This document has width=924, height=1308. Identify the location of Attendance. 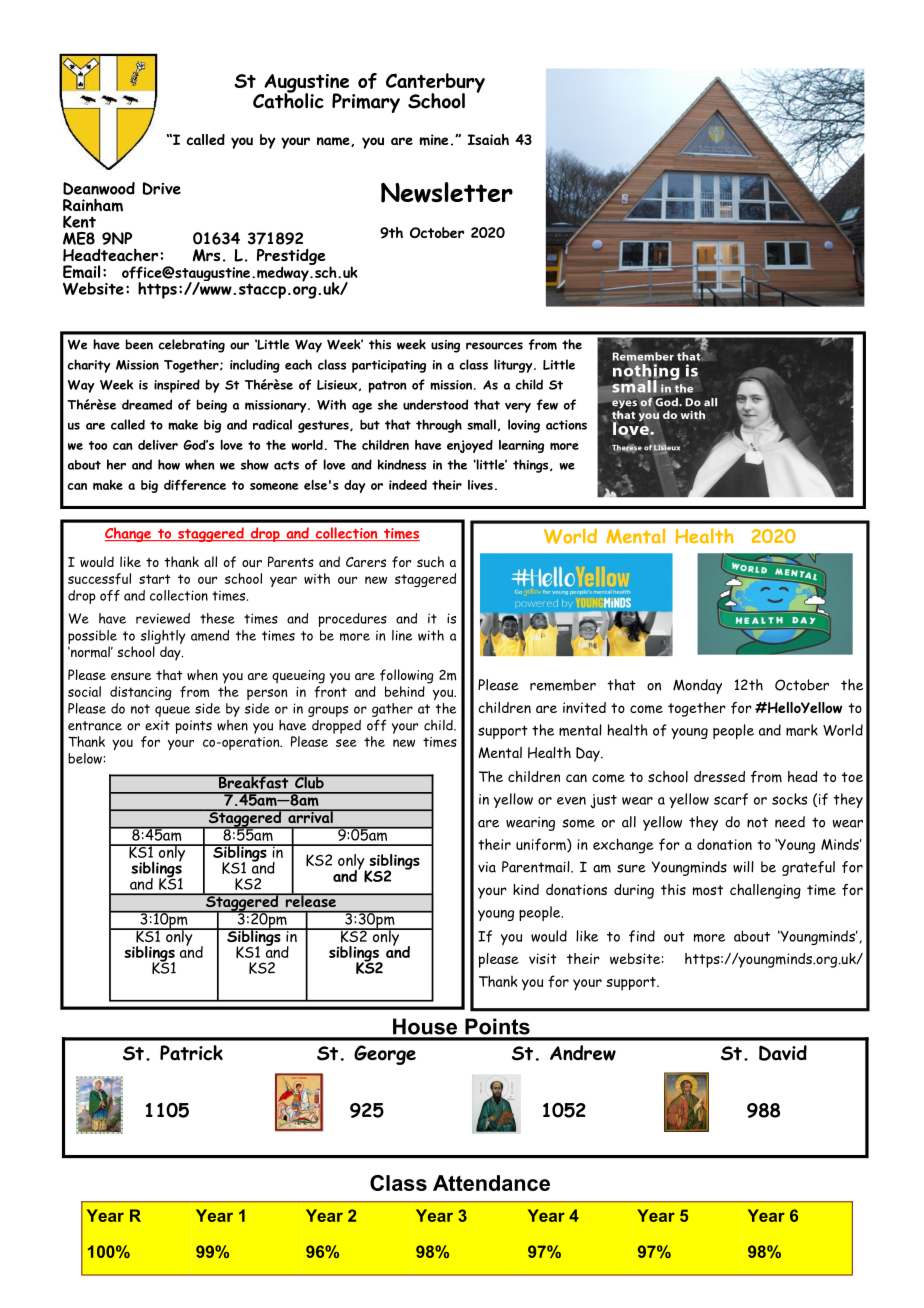
(491, 1183).
